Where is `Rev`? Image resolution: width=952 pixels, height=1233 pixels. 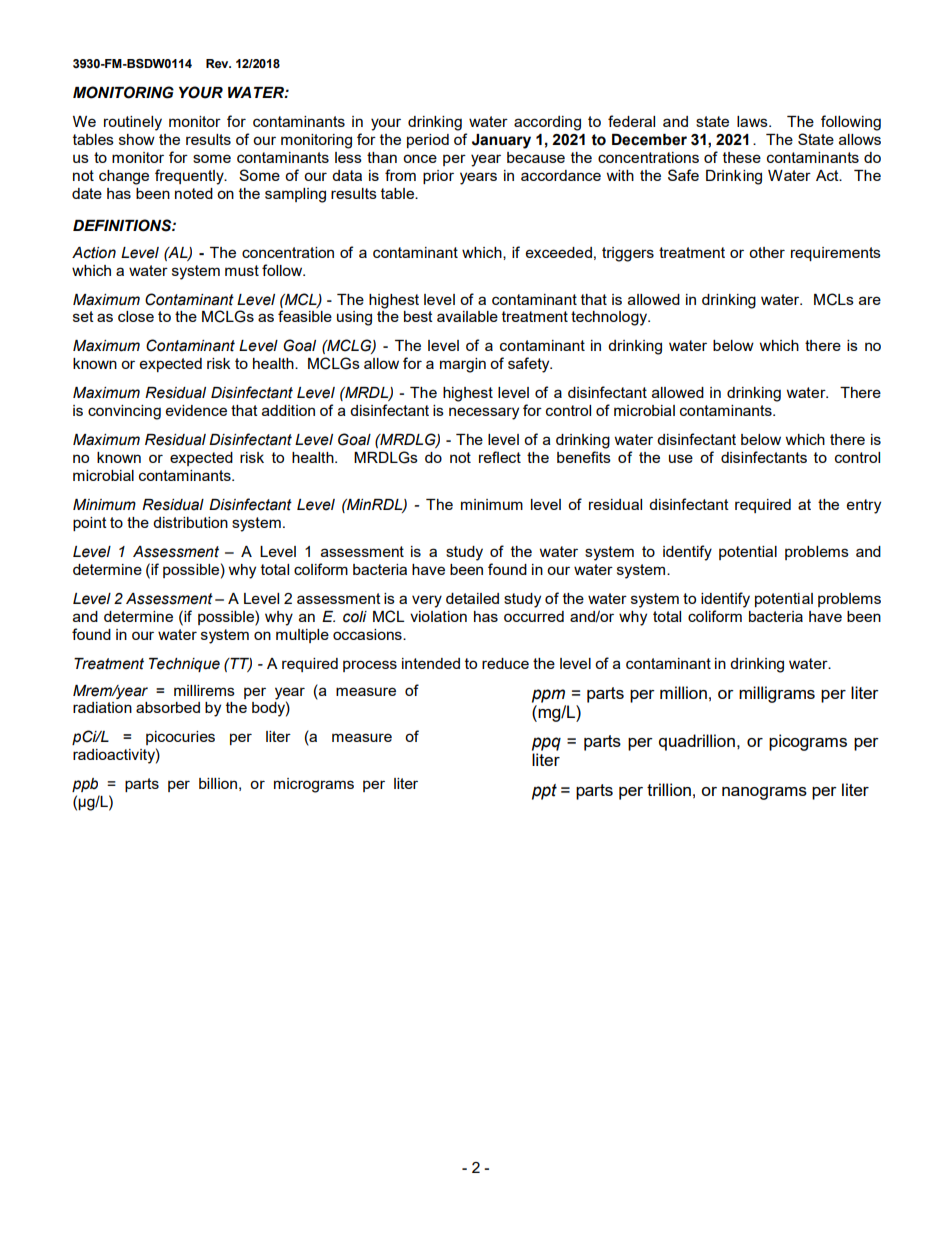
Rev is located at coordinates (218, 64).
